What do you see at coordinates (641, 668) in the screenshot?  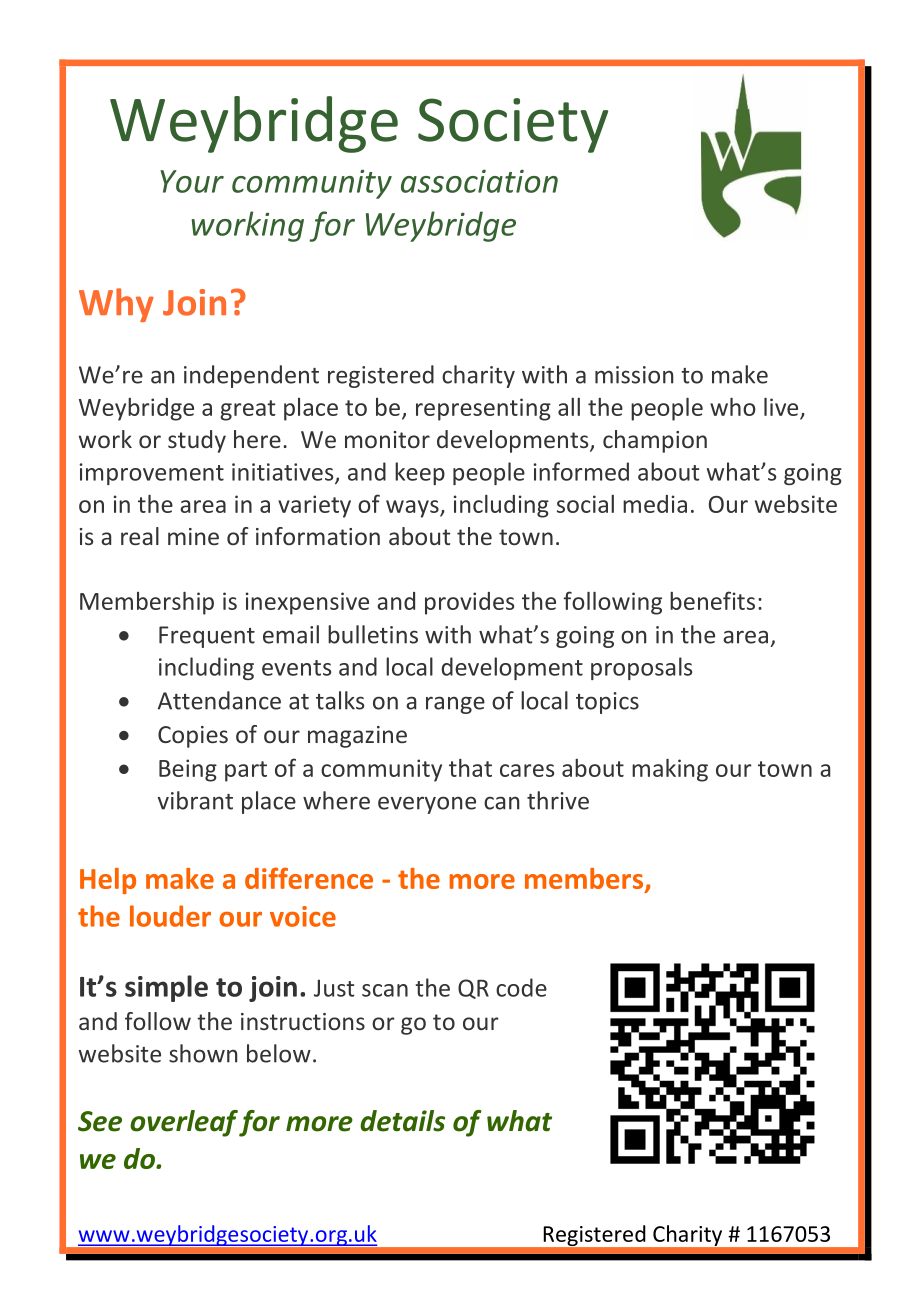 I see `proposals` at bounding box center [641, 668].
